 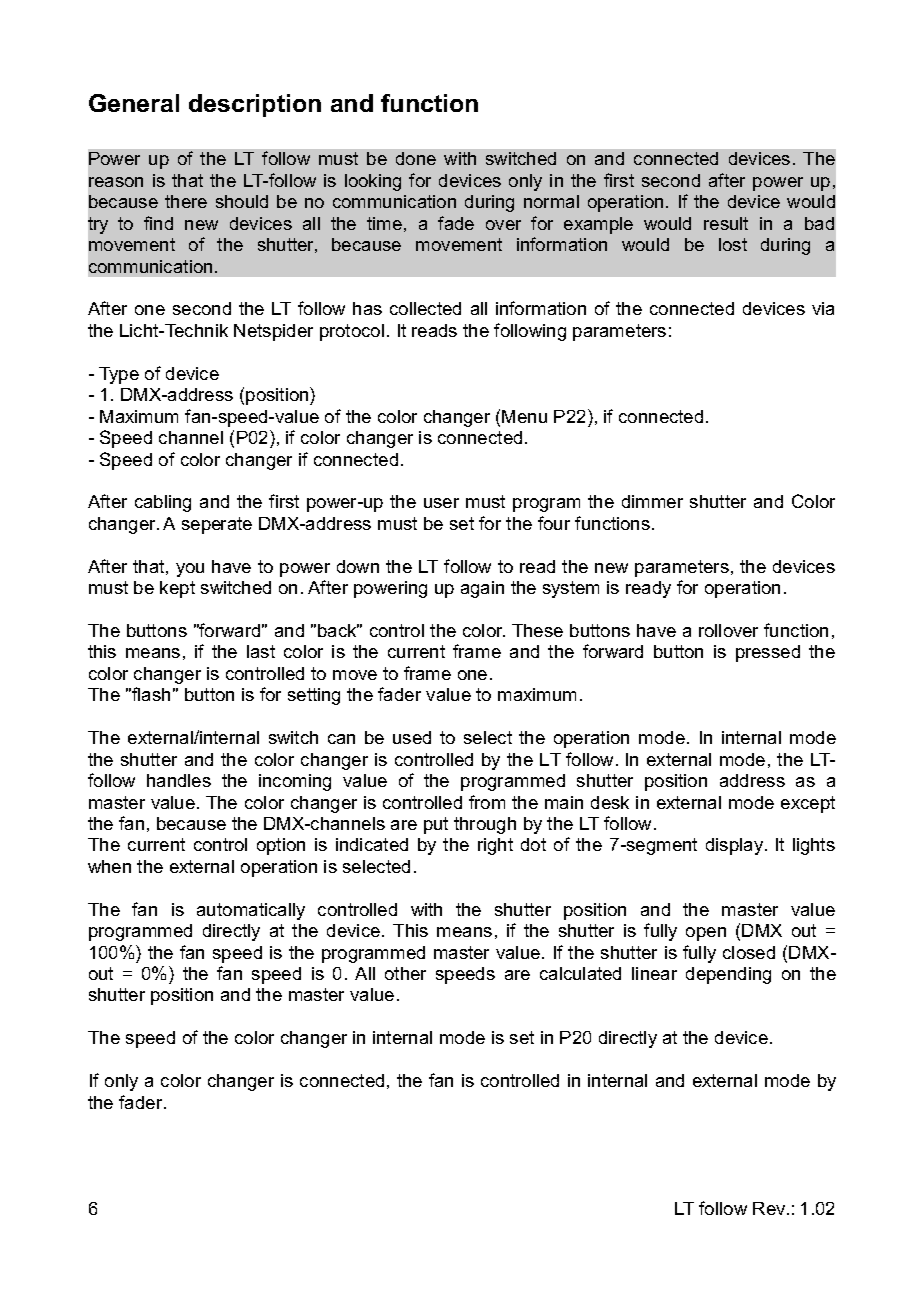 What do you see at coordinates (487, 802) in the page?
I see `from` at bounding box center [487, 802].
